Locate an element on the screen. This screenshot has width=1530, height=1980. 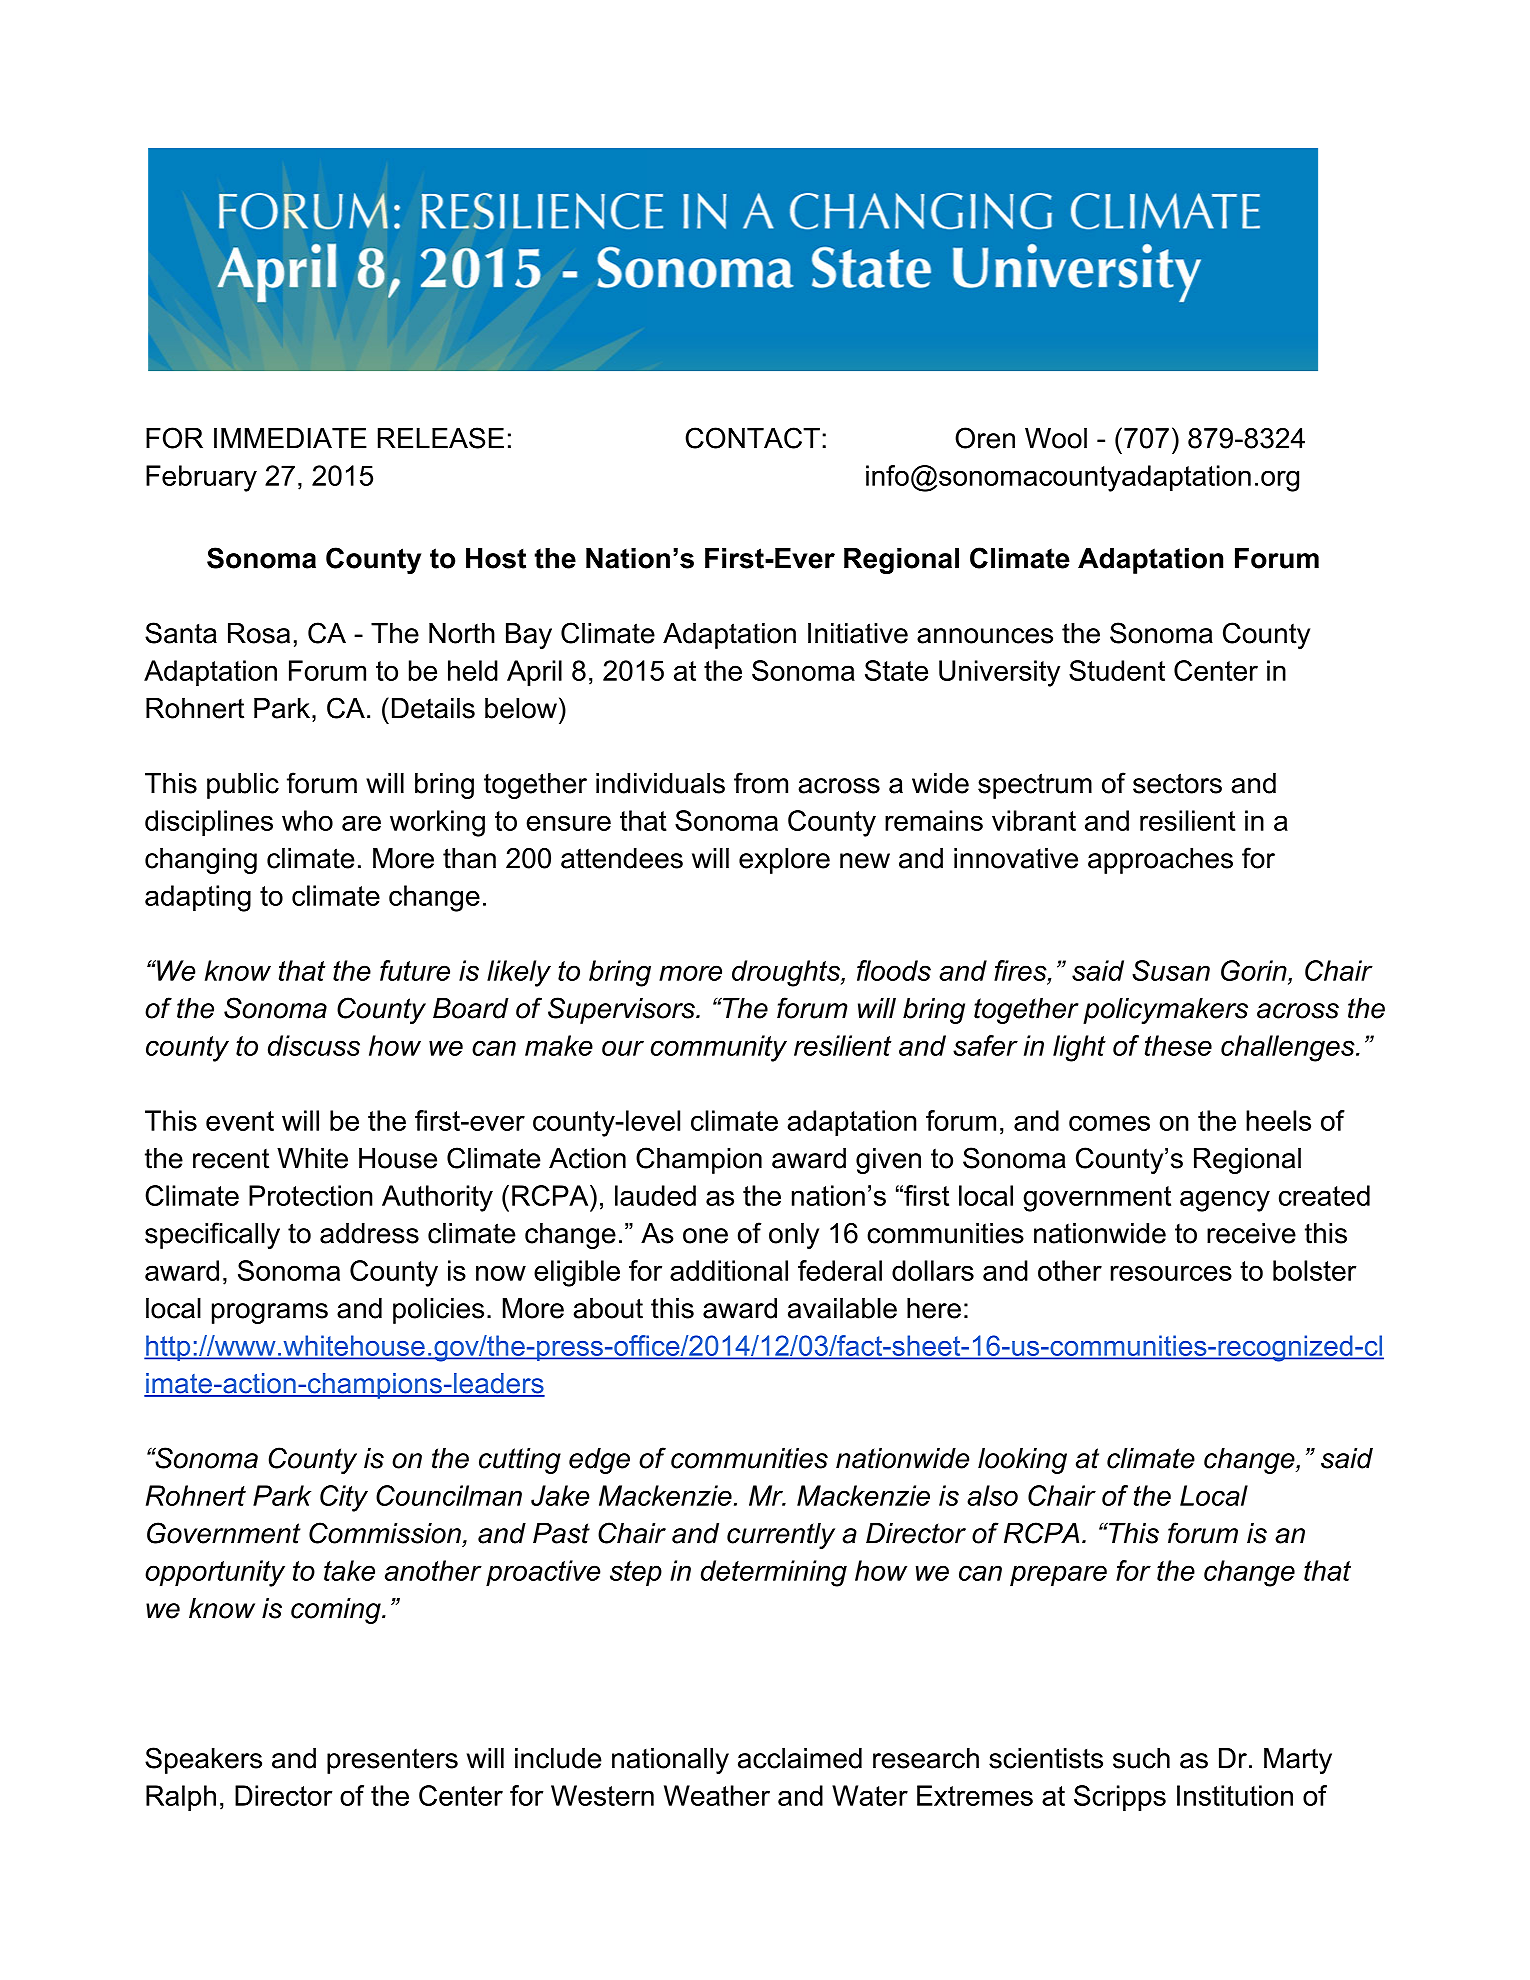
community is located at coordinates (719, 1048).
